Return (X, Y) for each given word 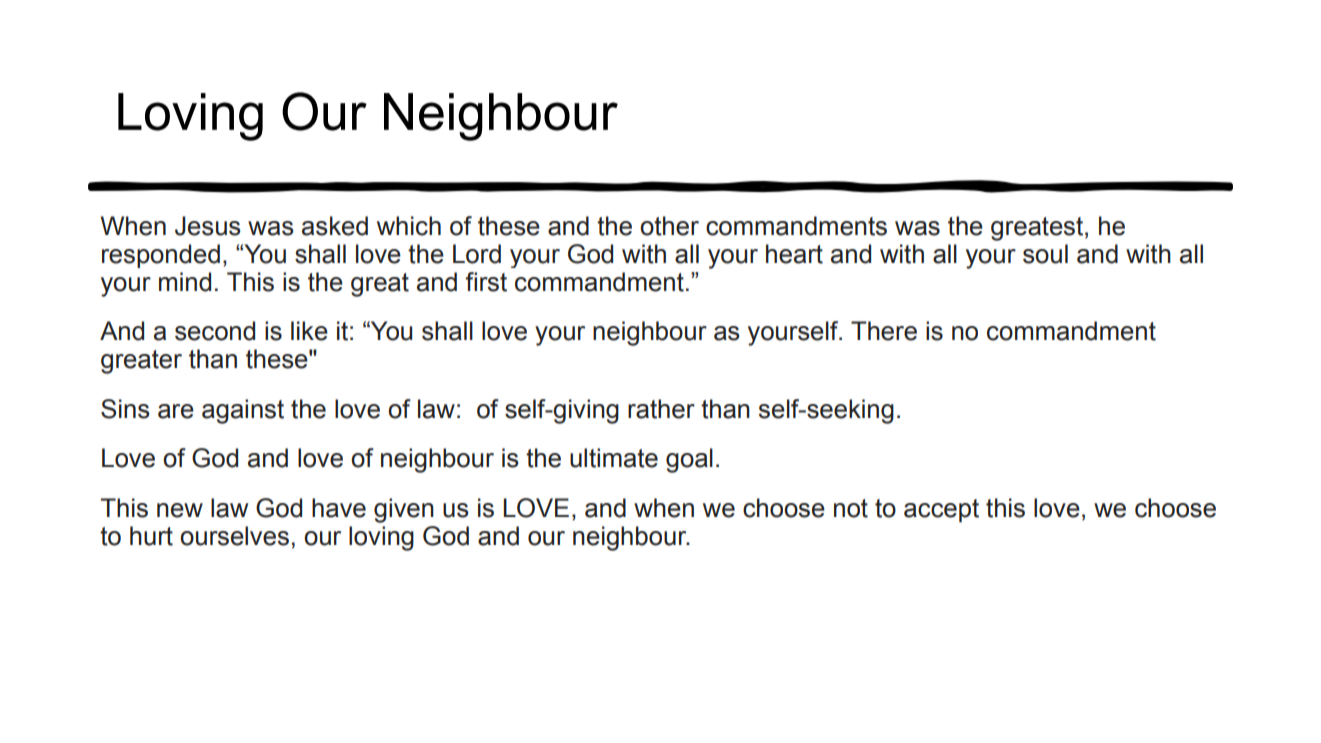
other (669, 226)
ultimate (614, 458)
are (176, 411)
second (215, 331)
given (404, 510)
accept (941, 511)
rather (661, 409)
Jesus (208, 226)
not (851, 508)
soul (1045, 254)
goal (689, 460)
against (243, 411)
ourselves (234, 536)
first (486, 282)
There (884, 331)
